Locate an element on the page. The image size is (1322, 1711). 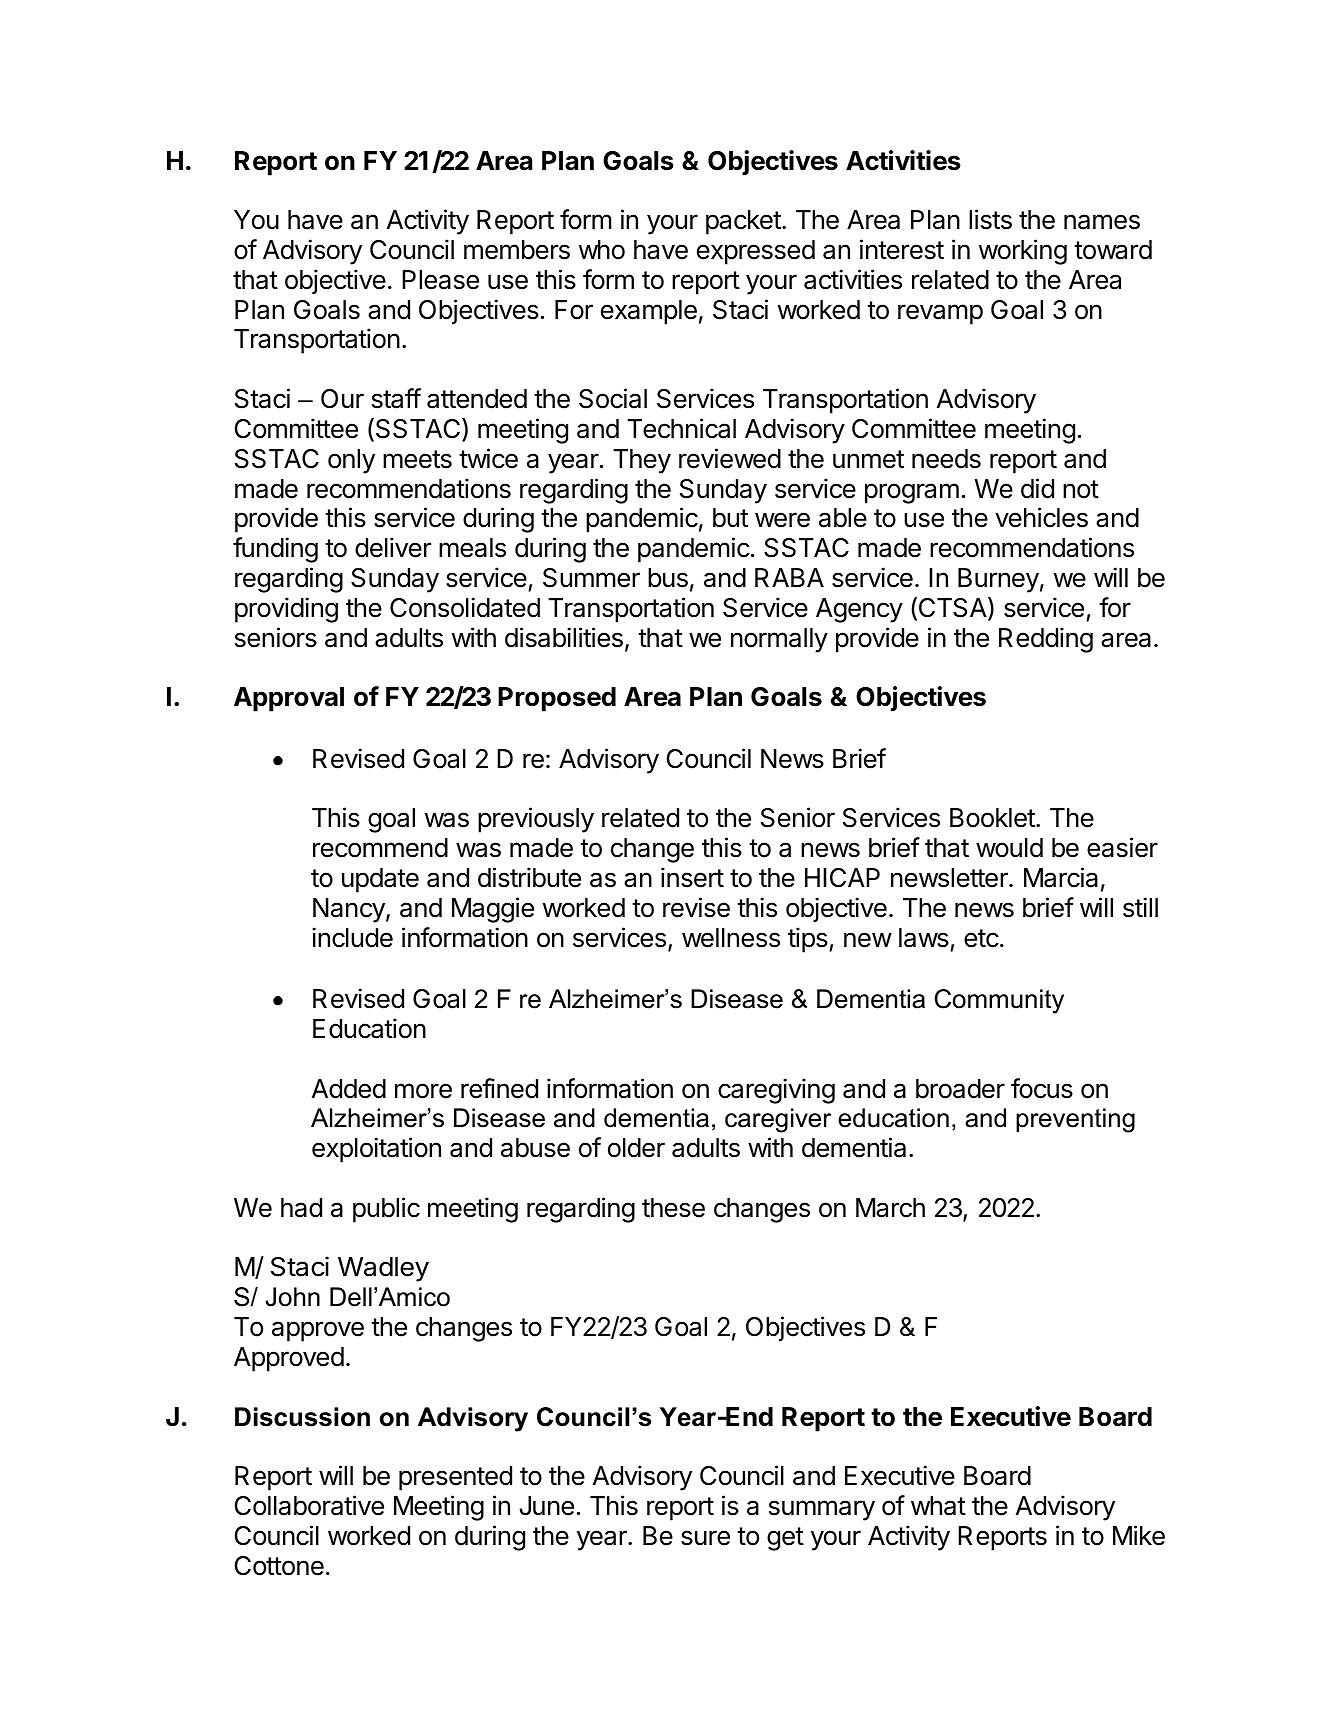
Please is located at coordinates (440, 280).
